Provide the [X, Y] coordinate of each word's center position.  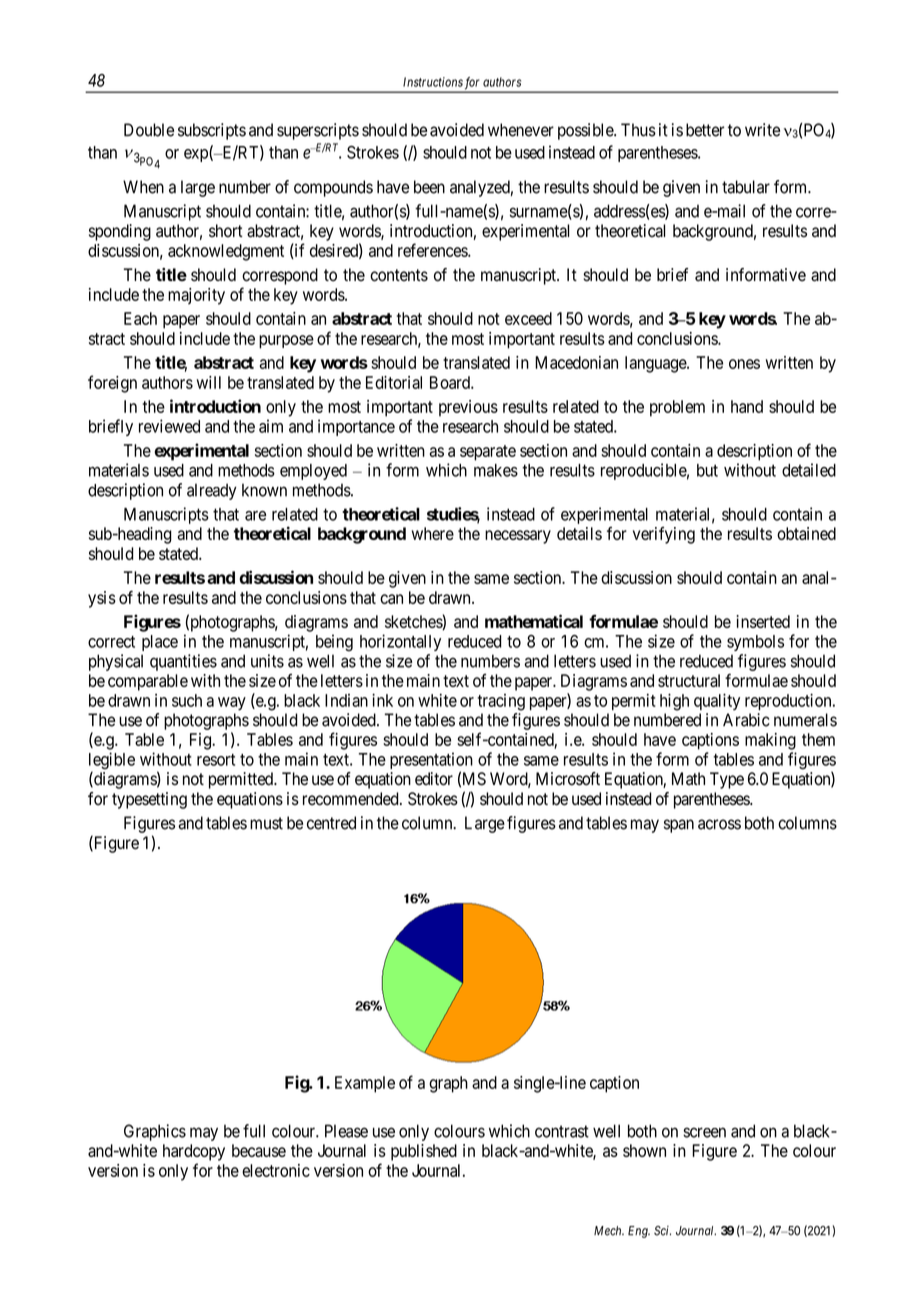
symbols [755, 643]
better [705, 130]
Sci [662, 1231]
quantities [183, 662]
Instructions [433, 82]
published [424, 1152]
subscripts [212, 131]
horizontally [400, 642]
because [259, 1150]
